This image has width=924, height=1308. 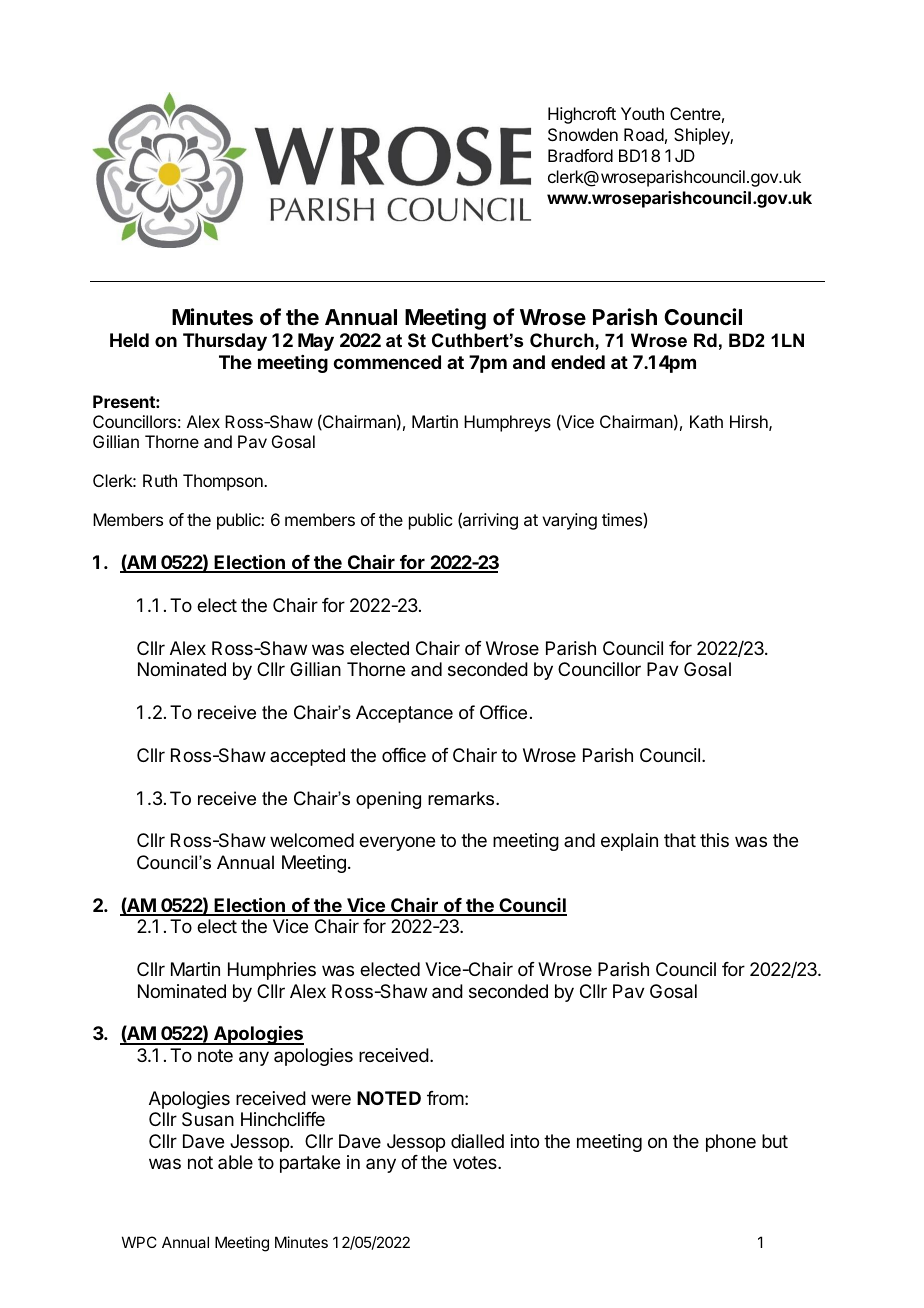 What do you see at coordinates (225, 342) in the image?
I see `Thursday` at bounding box center [225, 342].
